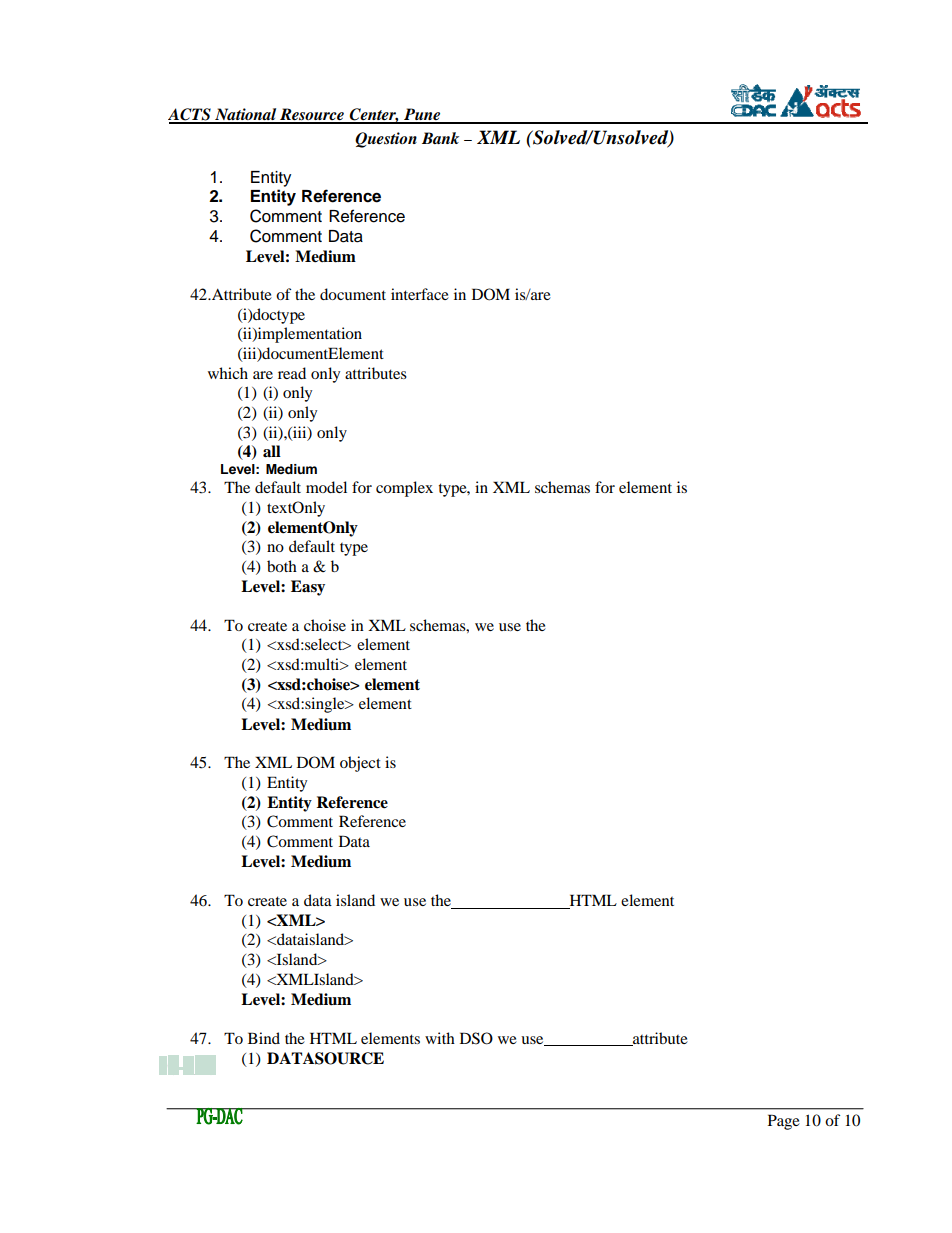  Describe the element at coordinates (440, 138) in the screenshot. I see `Bank` at that location.
